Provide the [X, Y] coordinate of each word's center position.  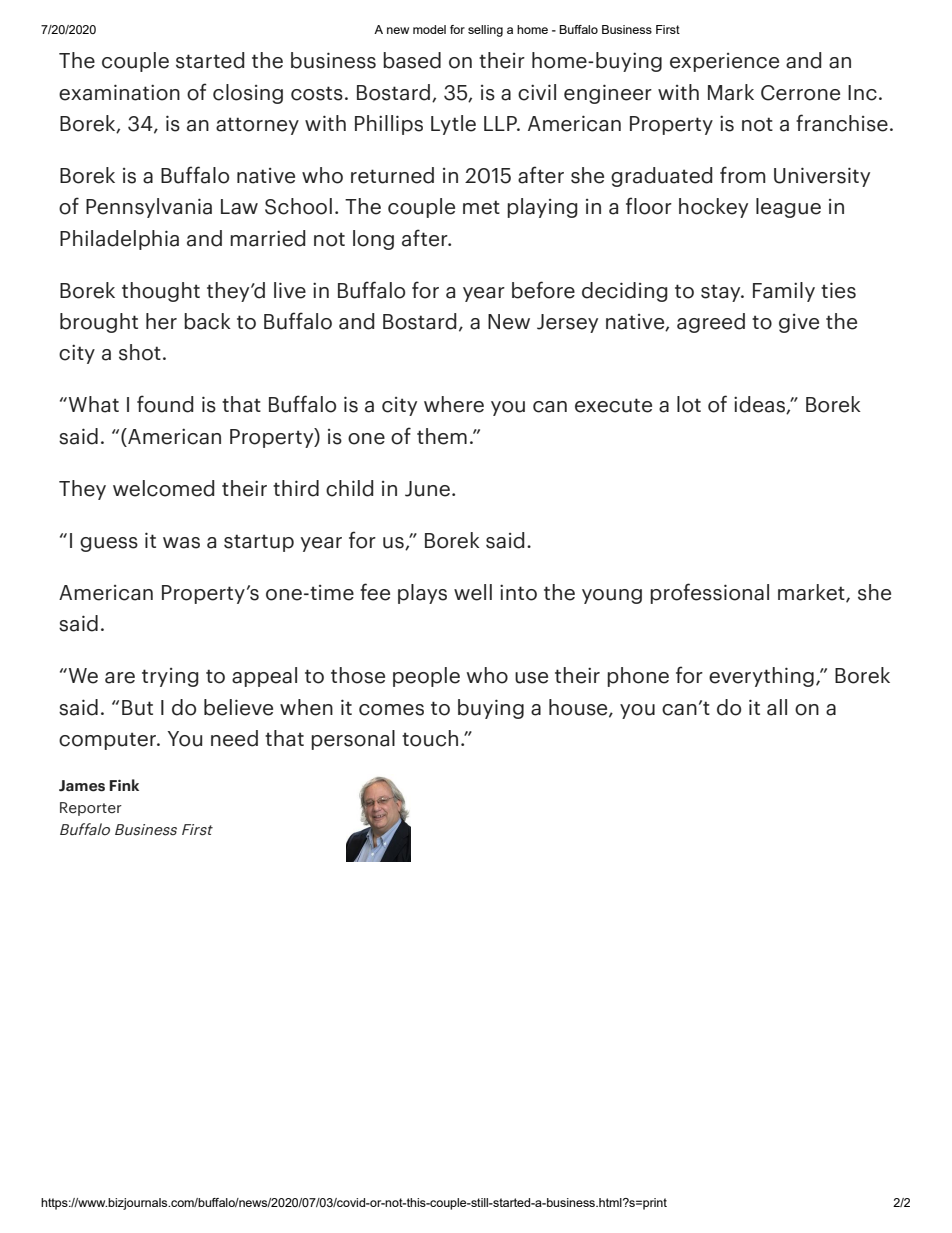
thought [161, 292]
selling [485, 31]
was [181, 543]
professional [709, 593]
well [473, 592]
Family [784, 292]
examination [119, 92]
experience [724, 62]
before [543, 290]
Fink [124, 785]
